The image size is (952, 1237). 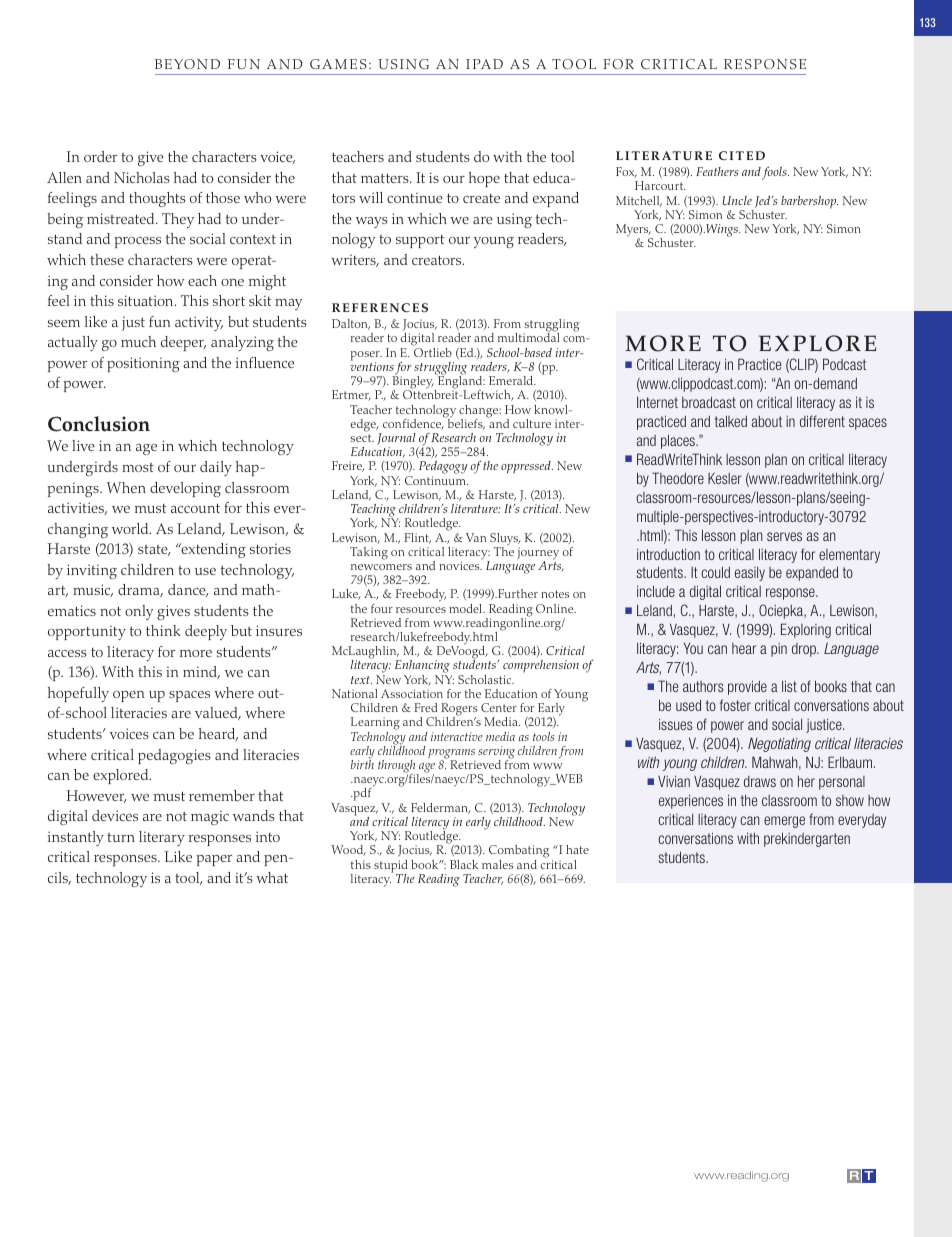 I want to click on account, so click(x=195, y=508).
